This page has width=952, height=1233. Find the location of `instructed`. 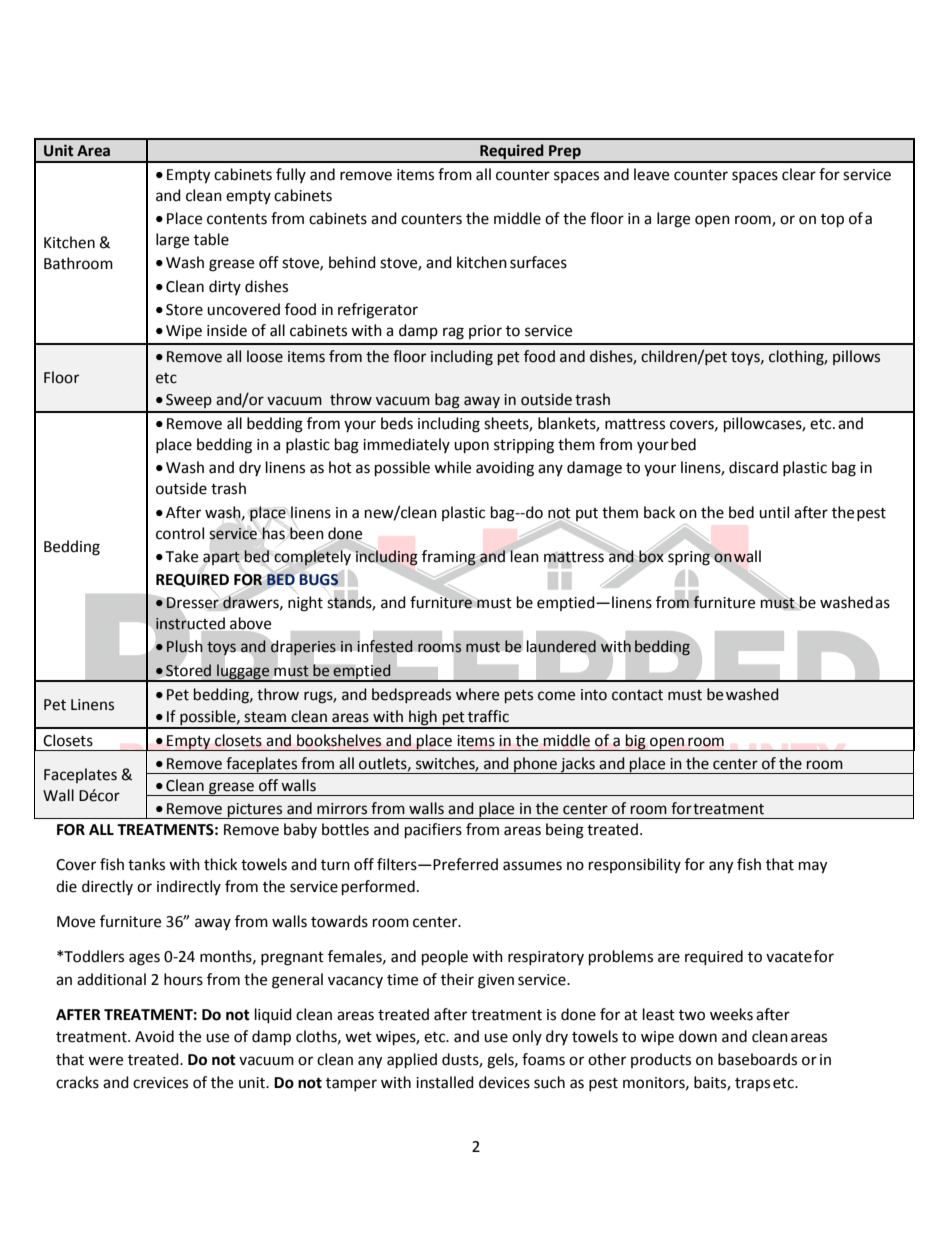

instructed is located at coordinates (190, 623).
